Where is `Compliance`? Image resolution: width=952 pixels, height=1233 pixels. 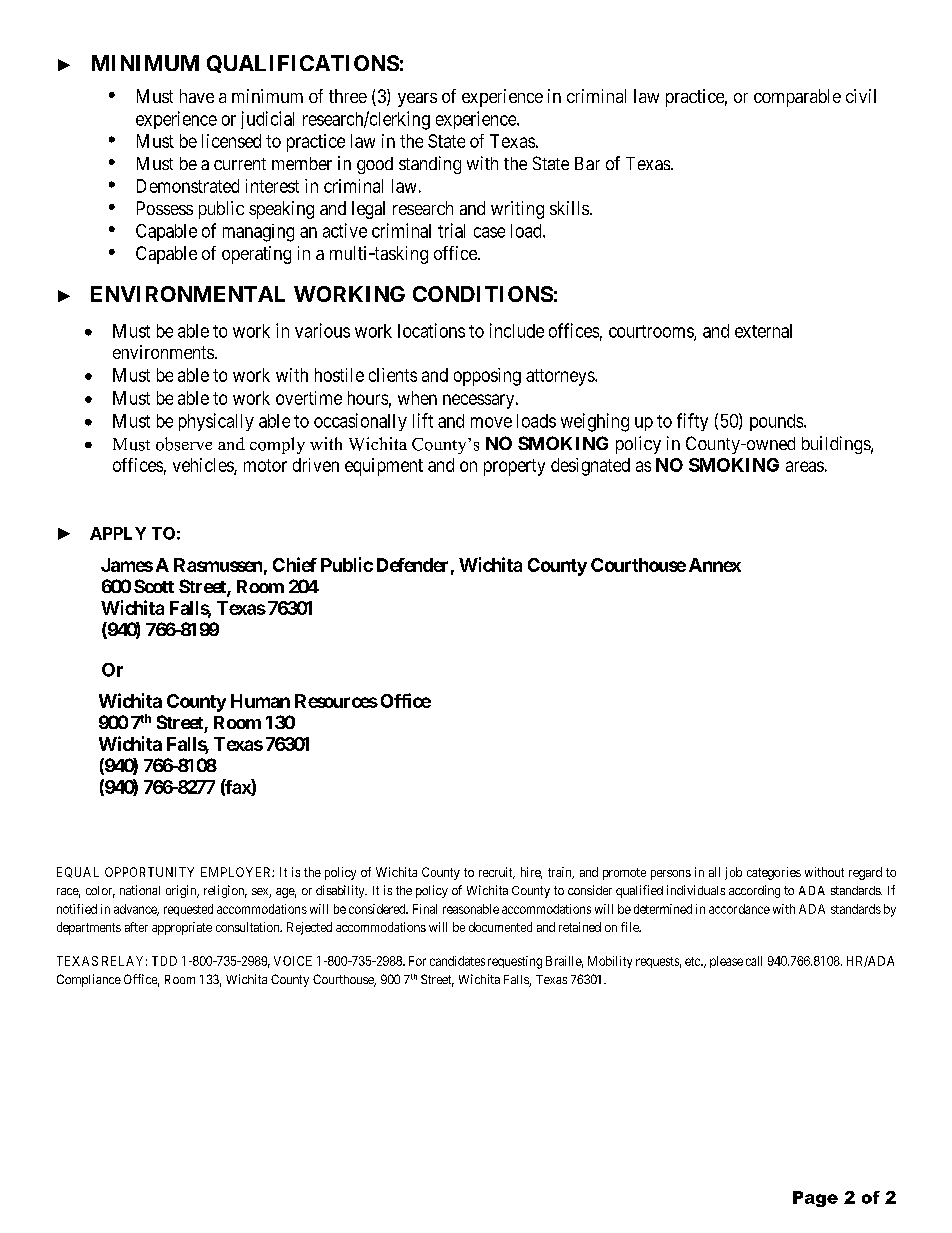
Compliance is located at coordinates (89, 980).
